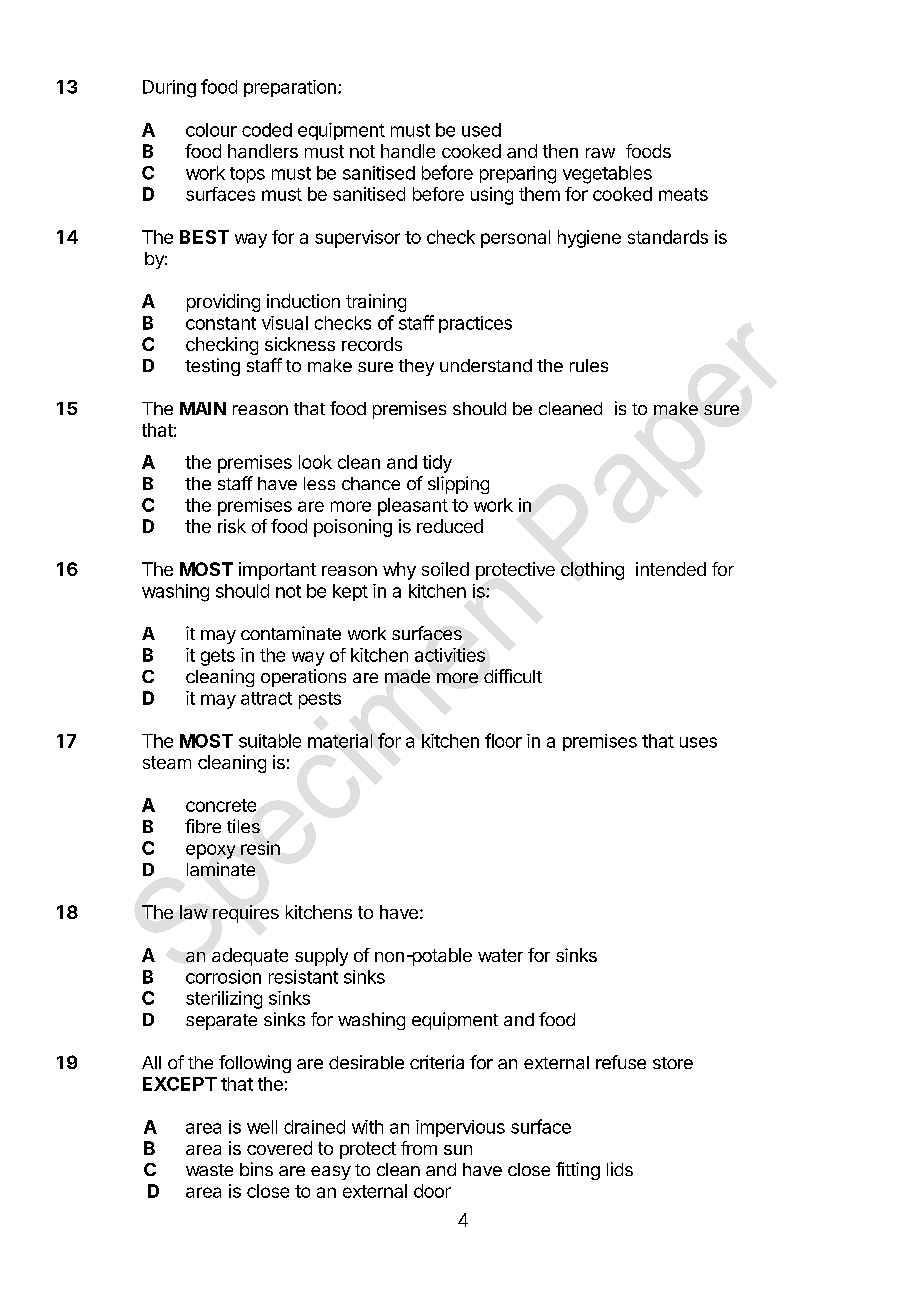 The width and height of the screenshot is (924, 1308). What do you see at coordinates (500, 955) in the screenshot?
I see `water` at bounding box center [500, 955].
